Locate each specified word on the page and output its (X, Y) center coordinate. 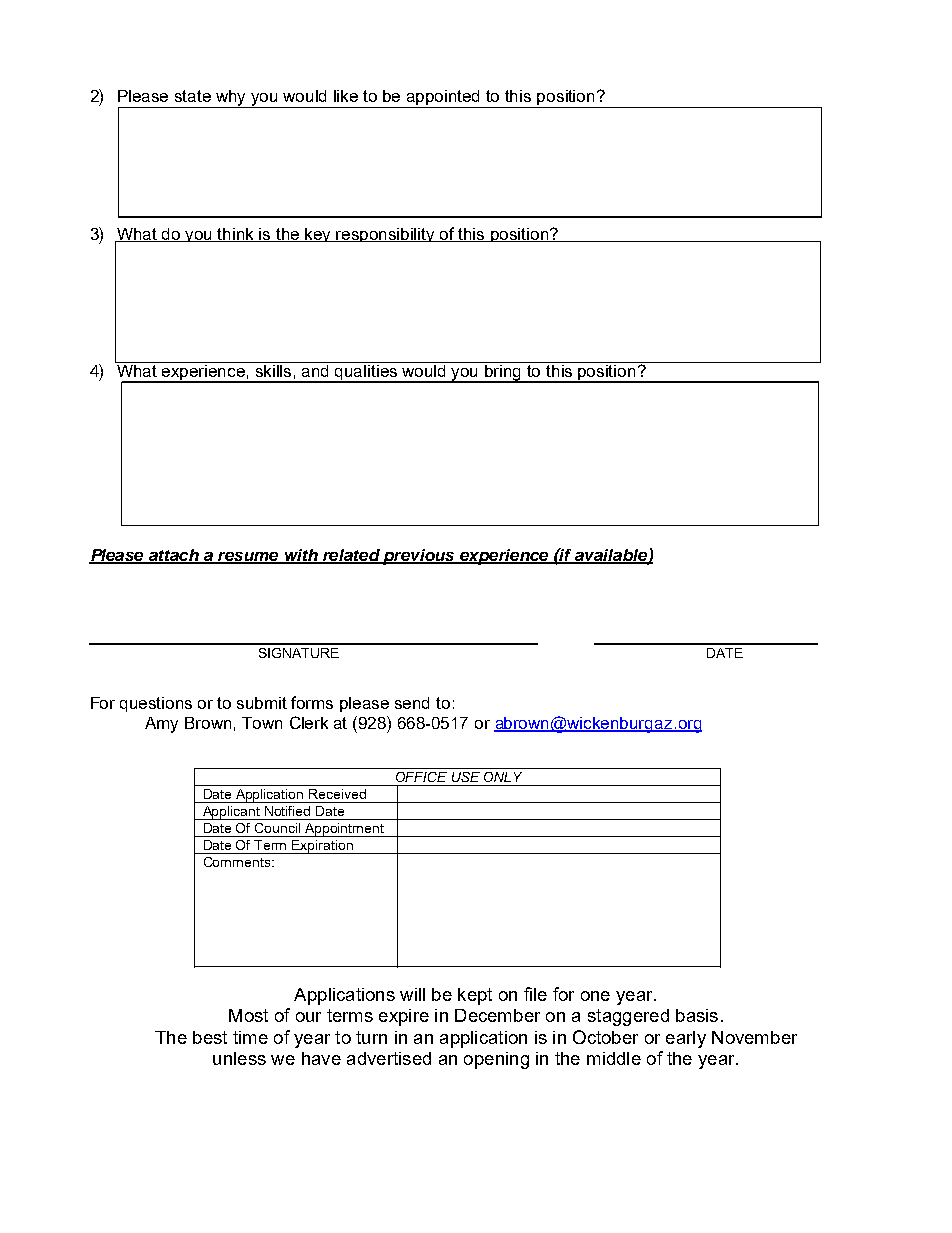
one (595, 996)
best (210, 1037)
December (497, 1015)
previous (420, 557)
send (412, 703)
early (686, 1039)
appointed (443, 97)
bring (503, 372)
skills (274, 369)
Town (262, 723)
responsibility (386, 235)
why (231, 99)
